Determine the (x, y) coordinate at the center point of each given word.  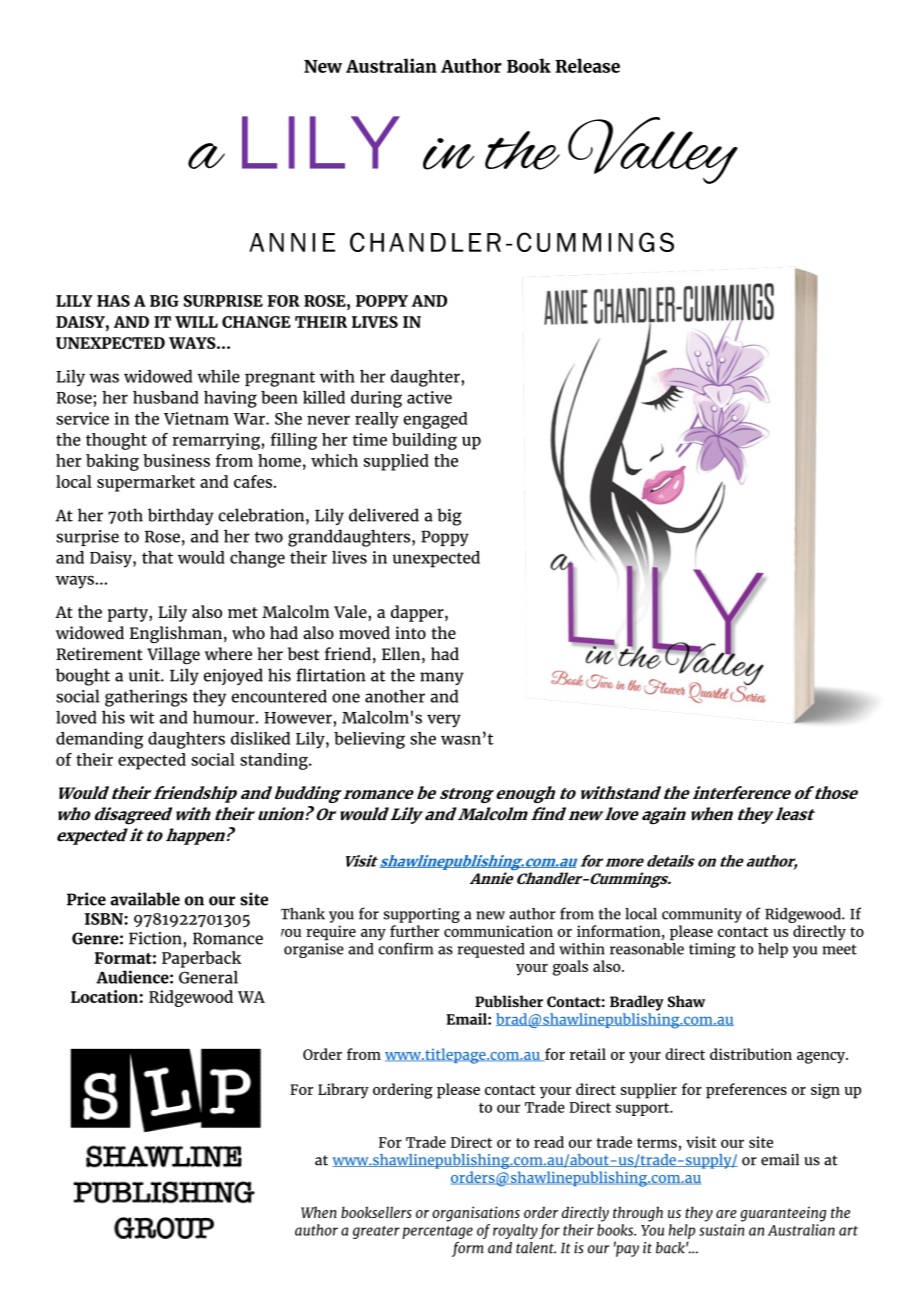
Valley (653, 150)
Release (587, 65)
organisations (476, 1214)
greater (376, 1232)
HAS (113, 301)
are (726, 1214)
